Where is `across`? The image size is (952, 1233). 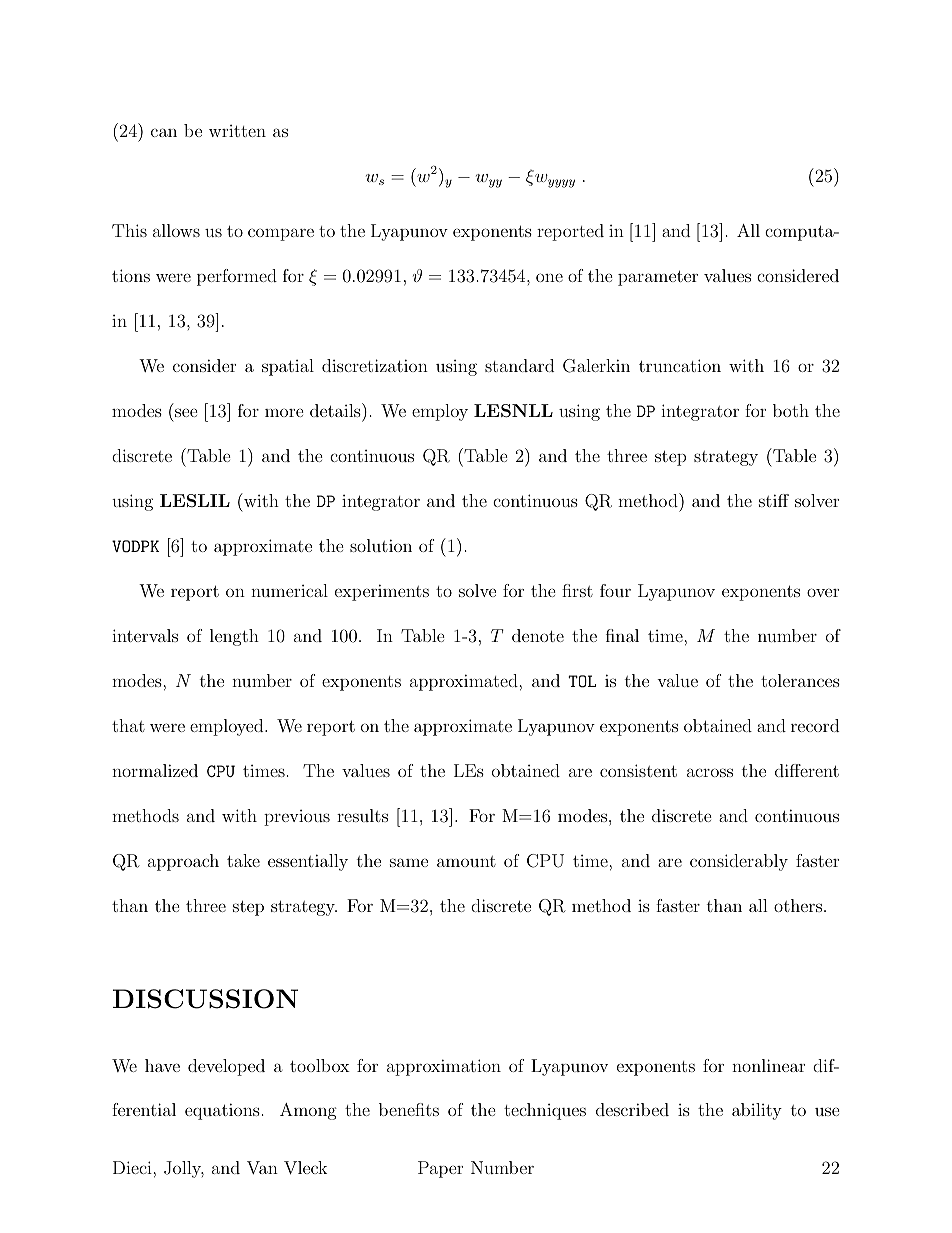
across is located at coordinates (710, 772).
